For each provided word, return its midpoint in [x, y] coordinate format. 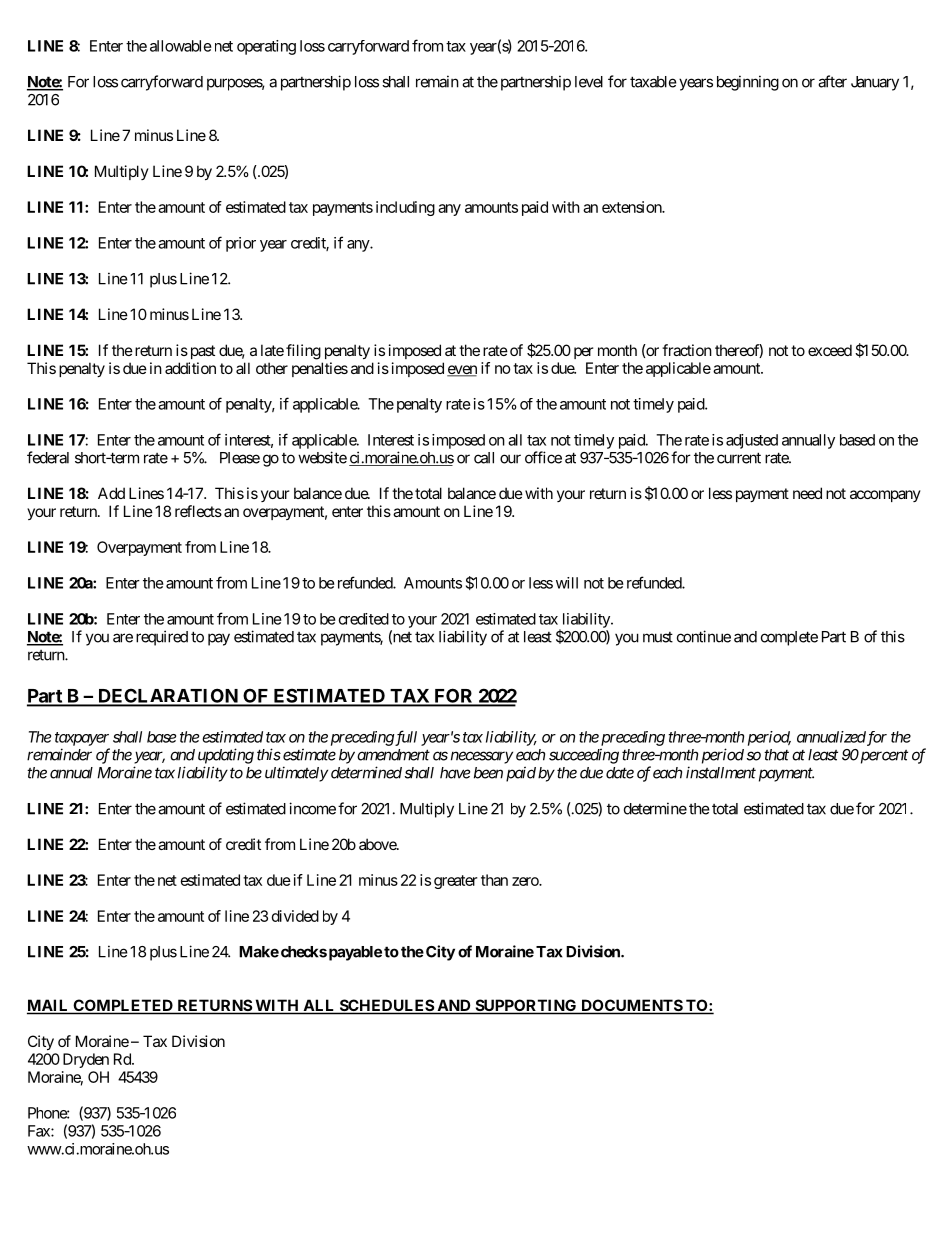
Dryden [86, 1060]
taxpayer [82, 739]
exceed [830, 350]
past [201, 352]
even [462, 371]
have [455, 773]
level [589, 82]
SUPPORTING [526, 1006]
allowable [181, 46]
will [567, 583]
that [776, 755]
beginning [748, 83]
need [807, 493]
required [162, 638]
